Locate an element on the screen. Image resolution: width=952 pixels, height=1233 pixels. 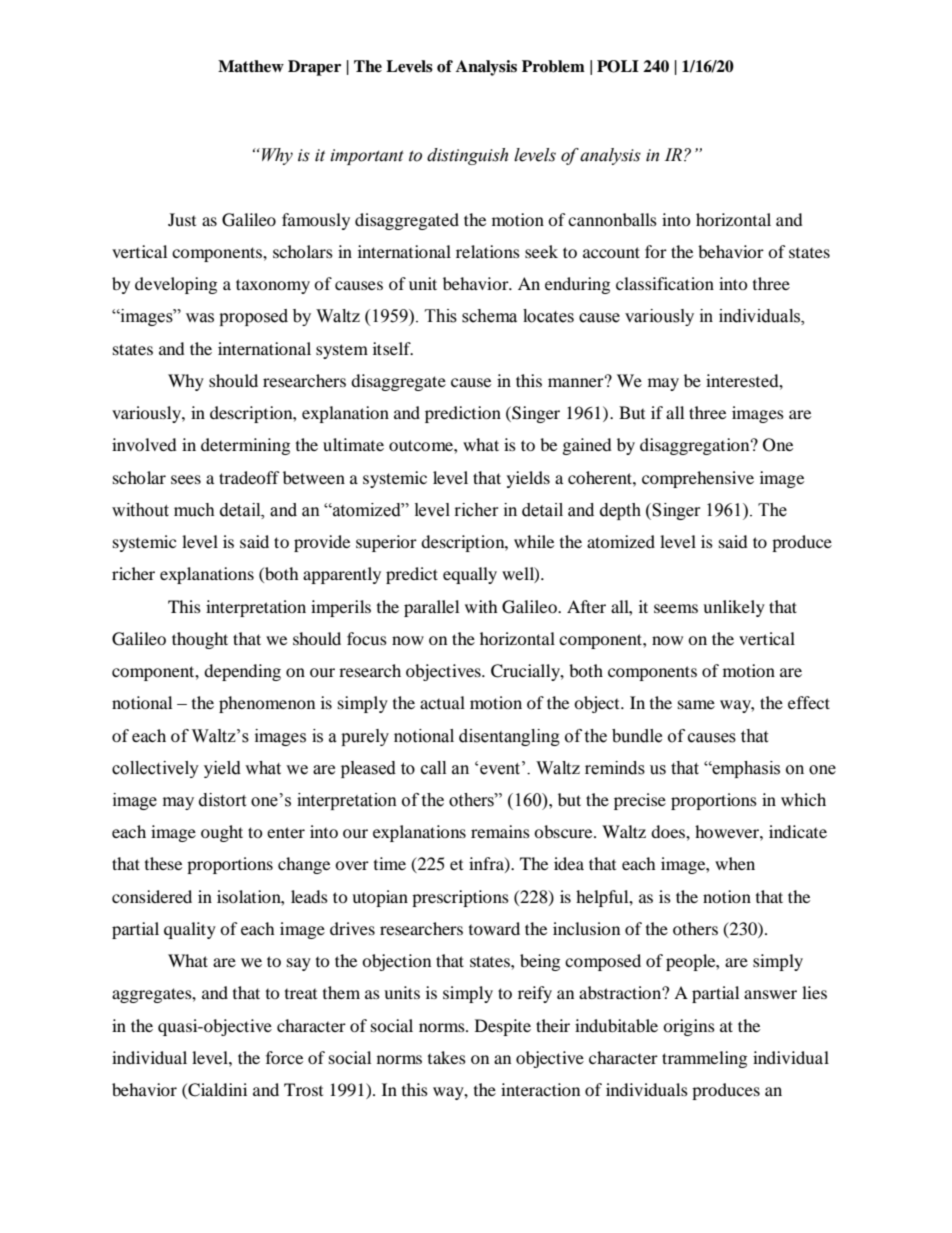
takes is located at coordinates (447, 1057).
